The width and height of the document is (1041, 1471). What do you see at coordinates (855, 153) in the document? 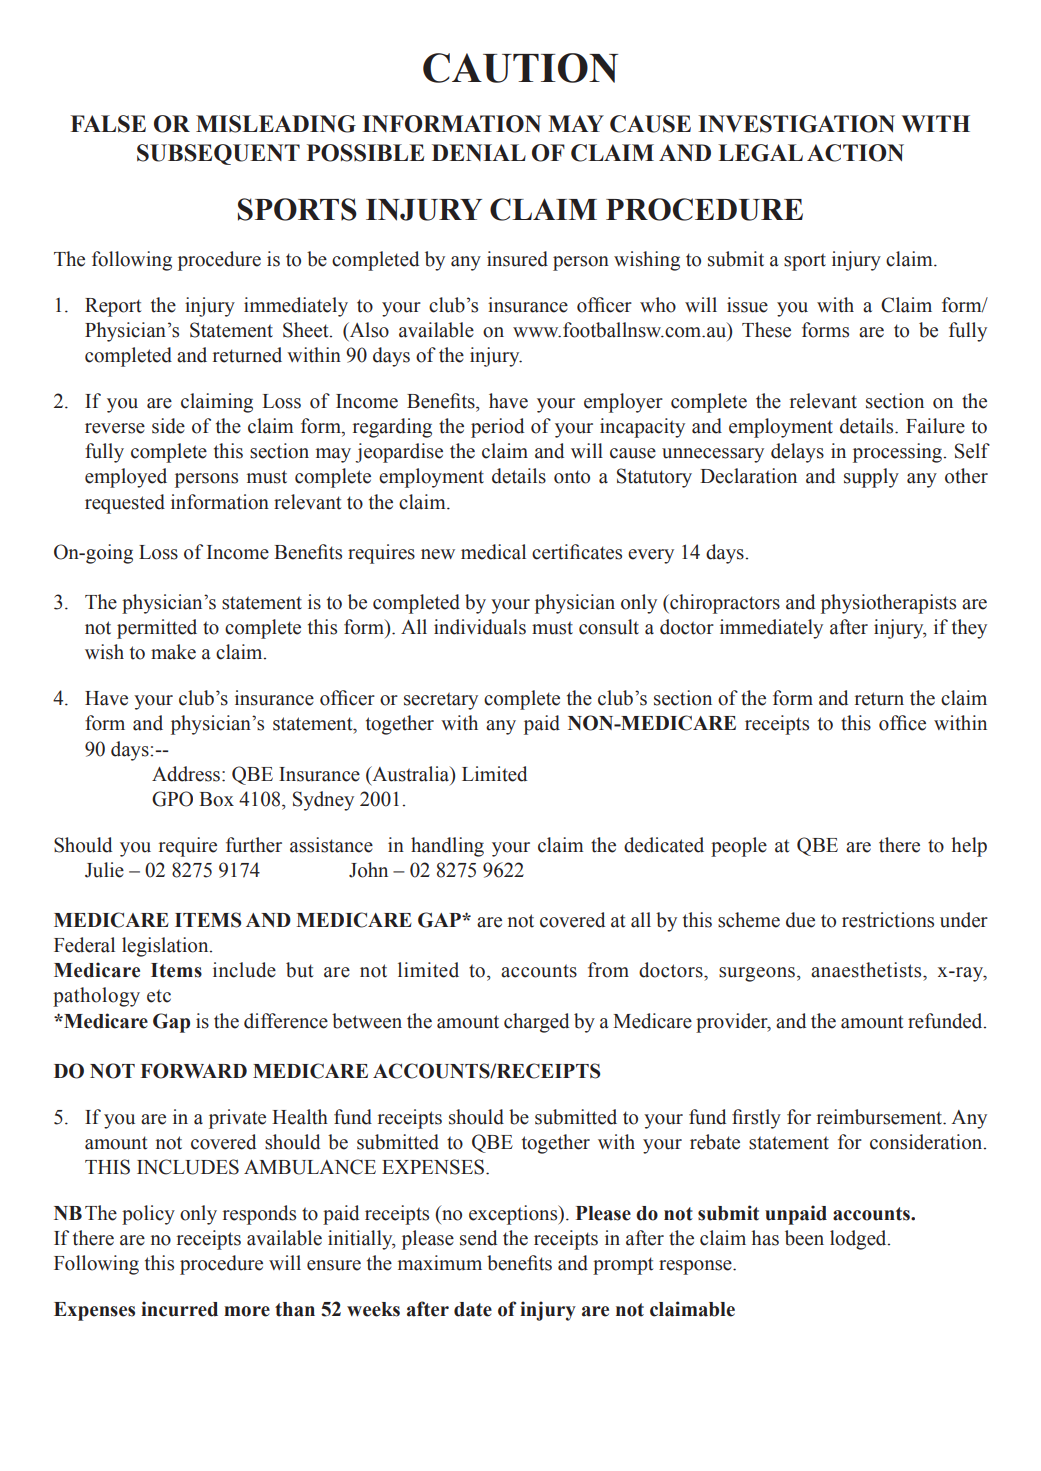
I see `ACTION` at bounding box center [855, 153].
